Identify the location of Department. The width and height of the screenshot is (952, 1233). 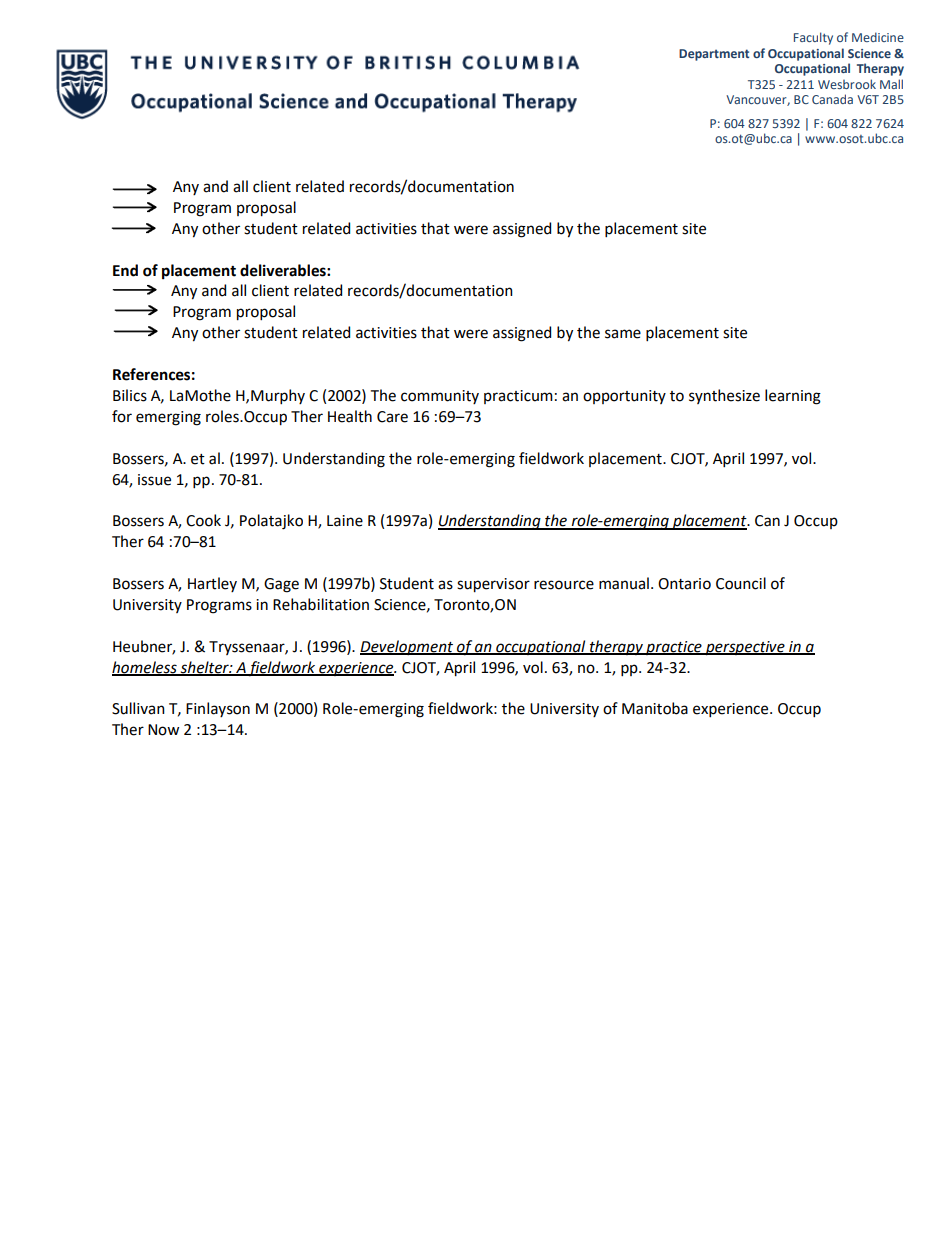
(714, 55).
